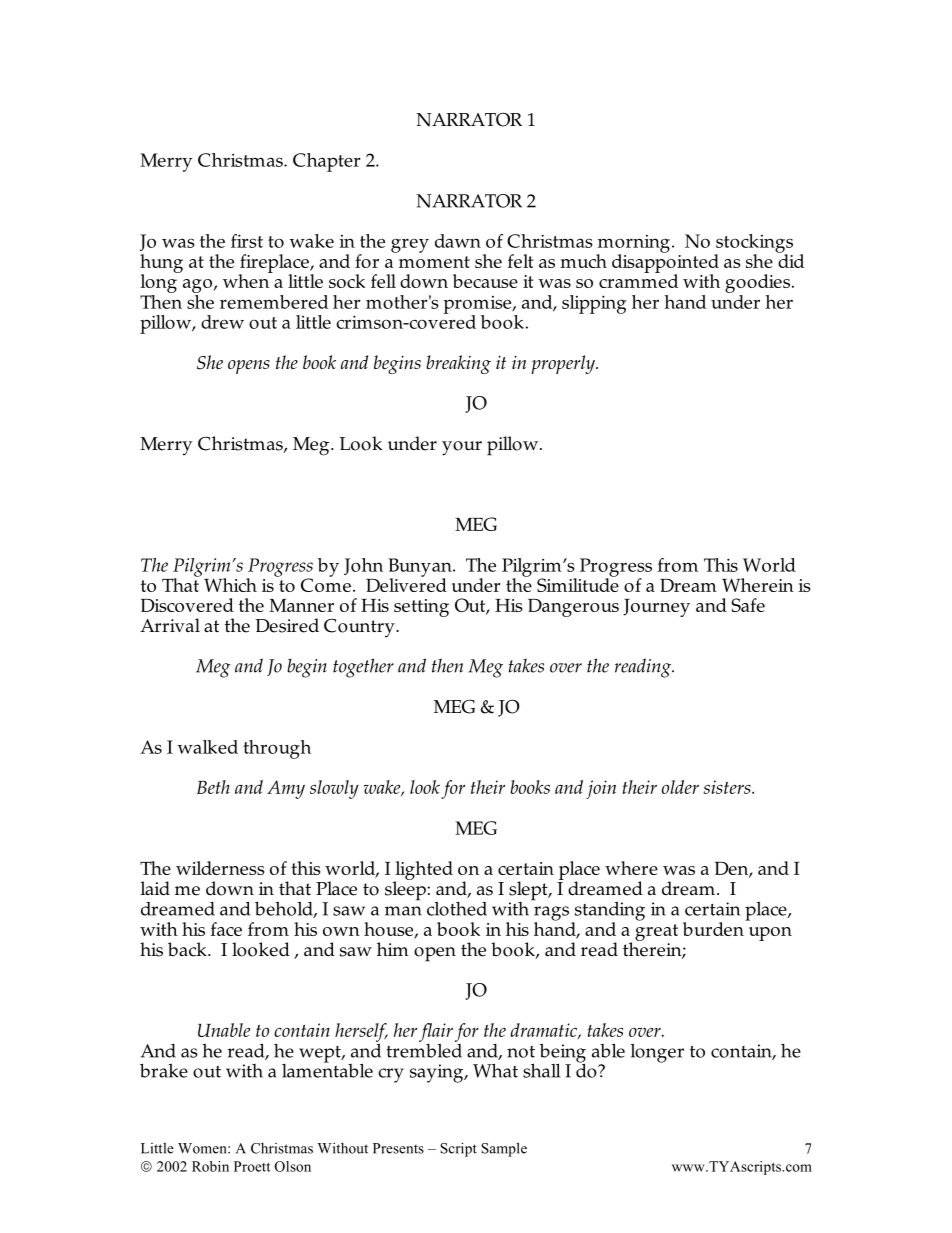  Describe the element at coordinates (421, 608) in the screenshot. I see `setting` at that location.
